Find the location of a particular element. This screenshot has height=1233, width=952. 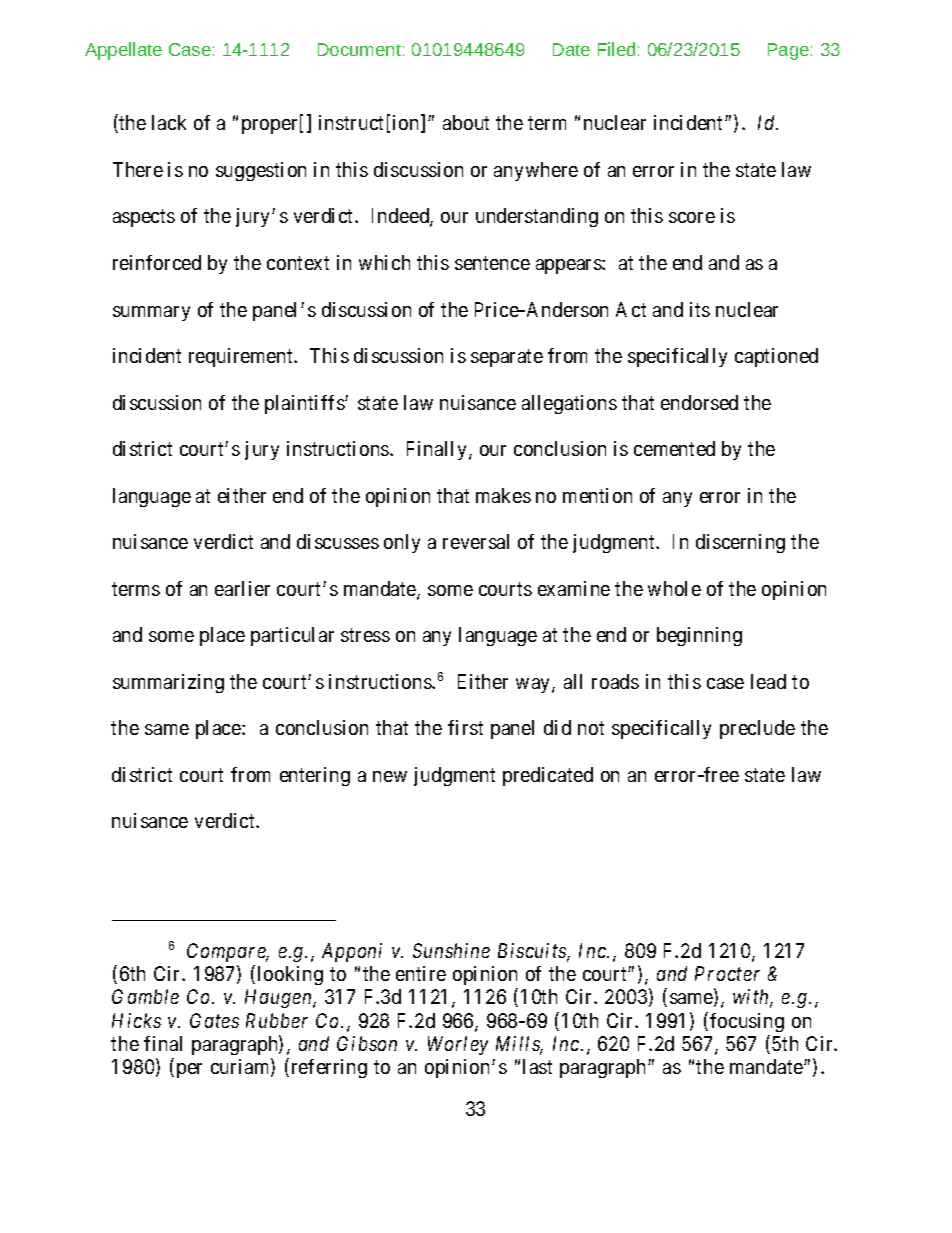

separate is located at coordinates (507, 358).
